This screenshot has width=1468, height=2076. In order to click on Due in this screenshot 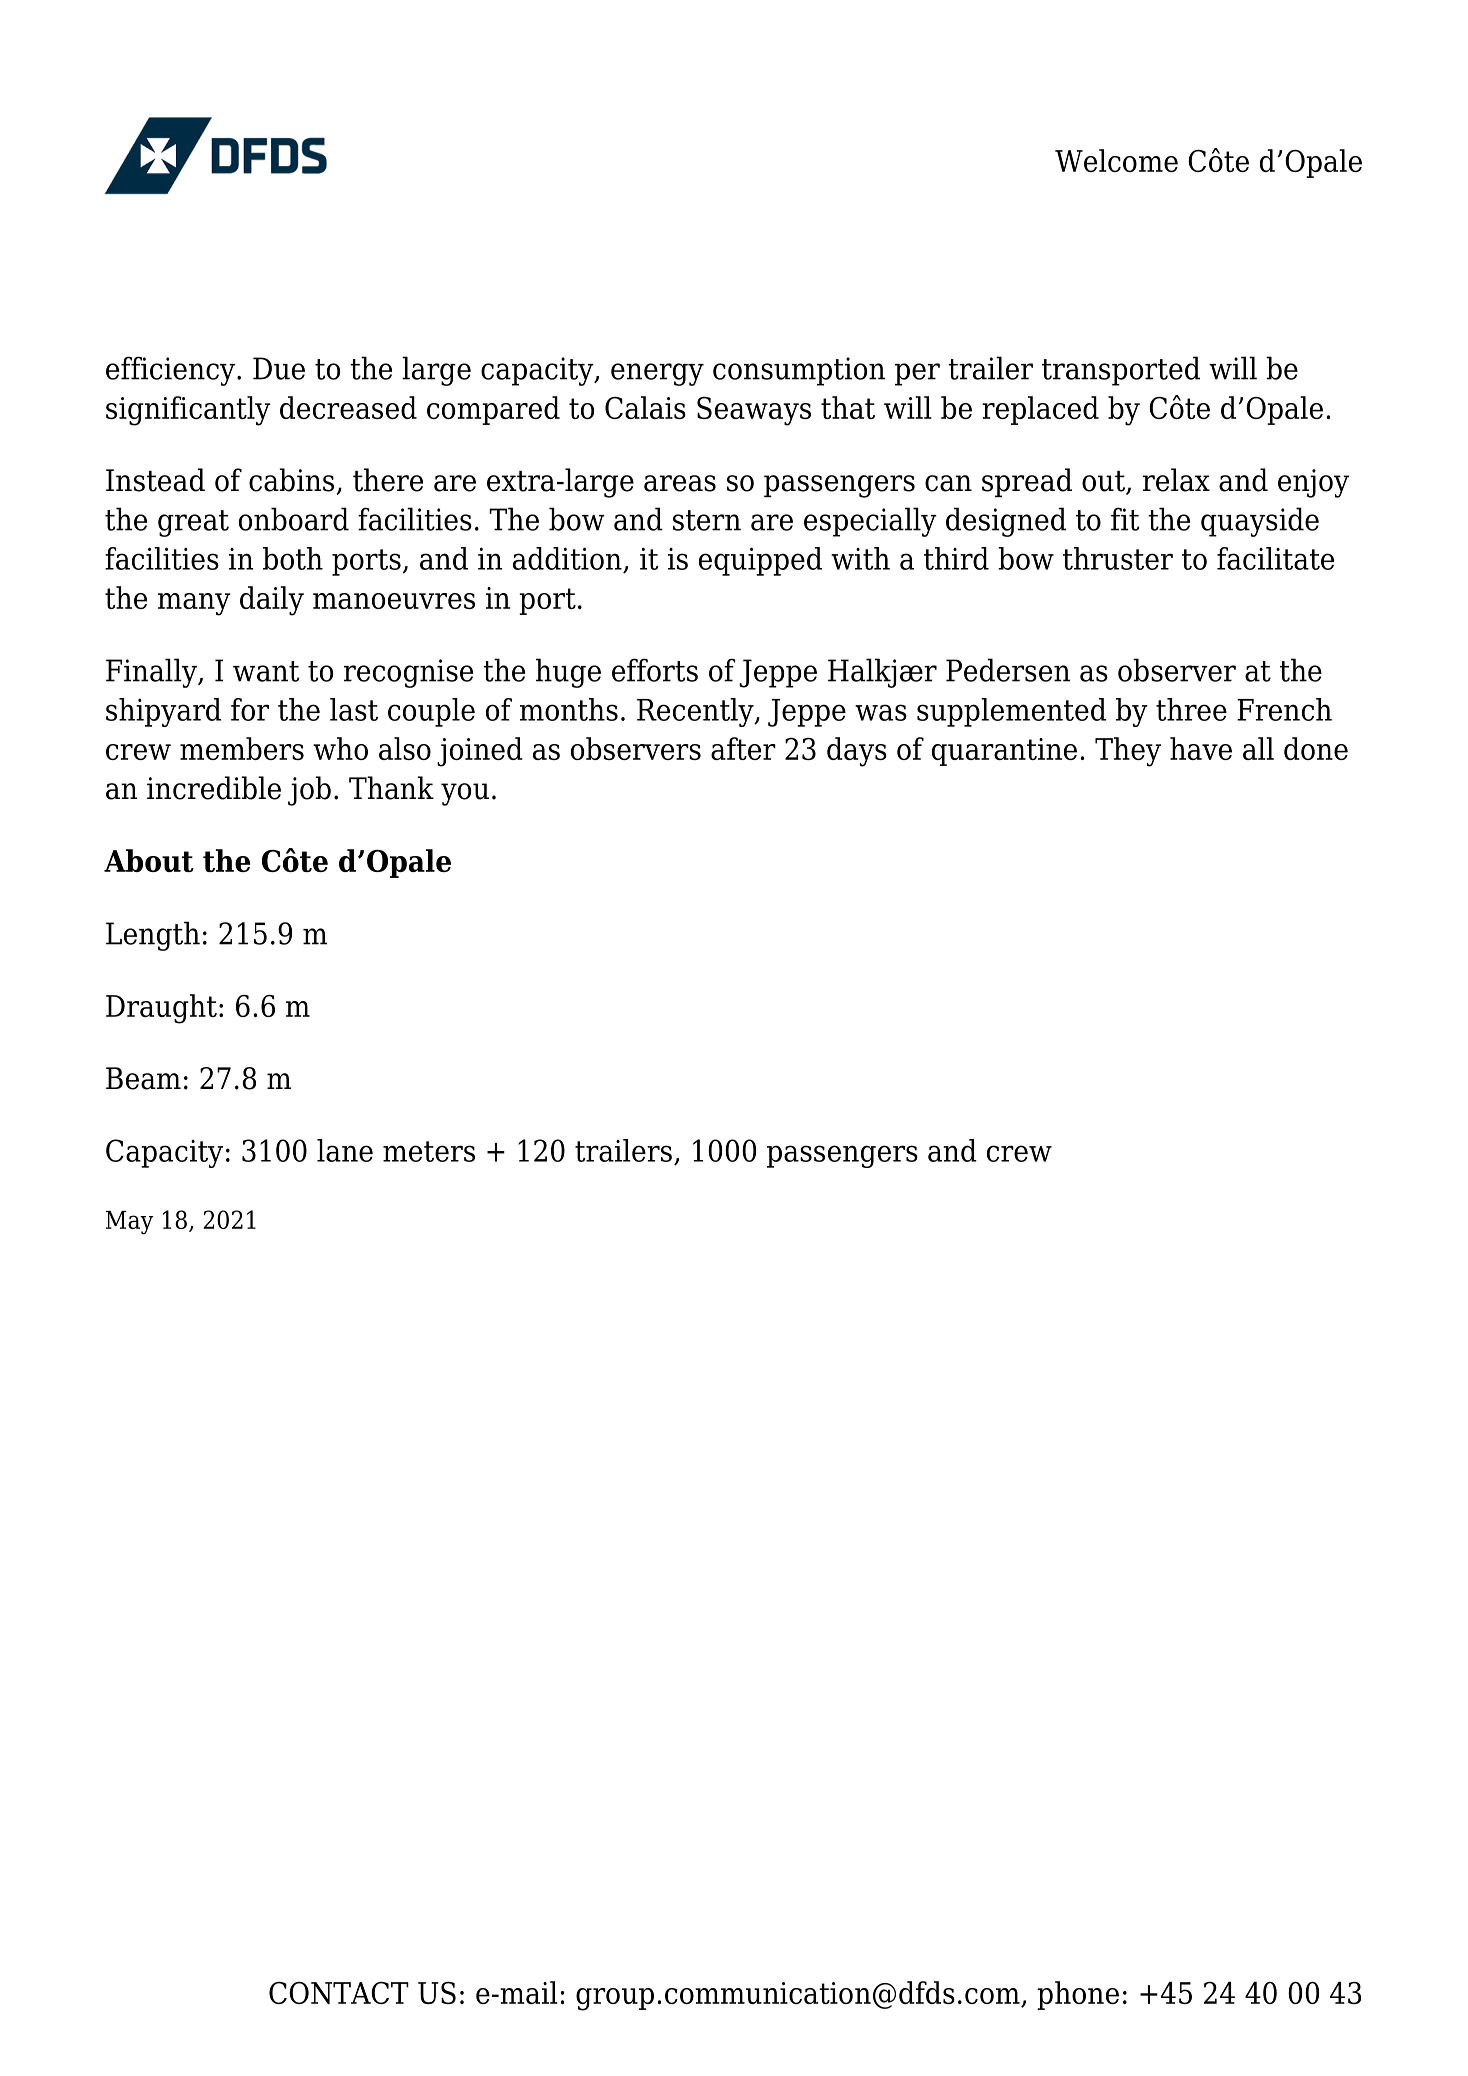, I will do `click(279, 368)`.
